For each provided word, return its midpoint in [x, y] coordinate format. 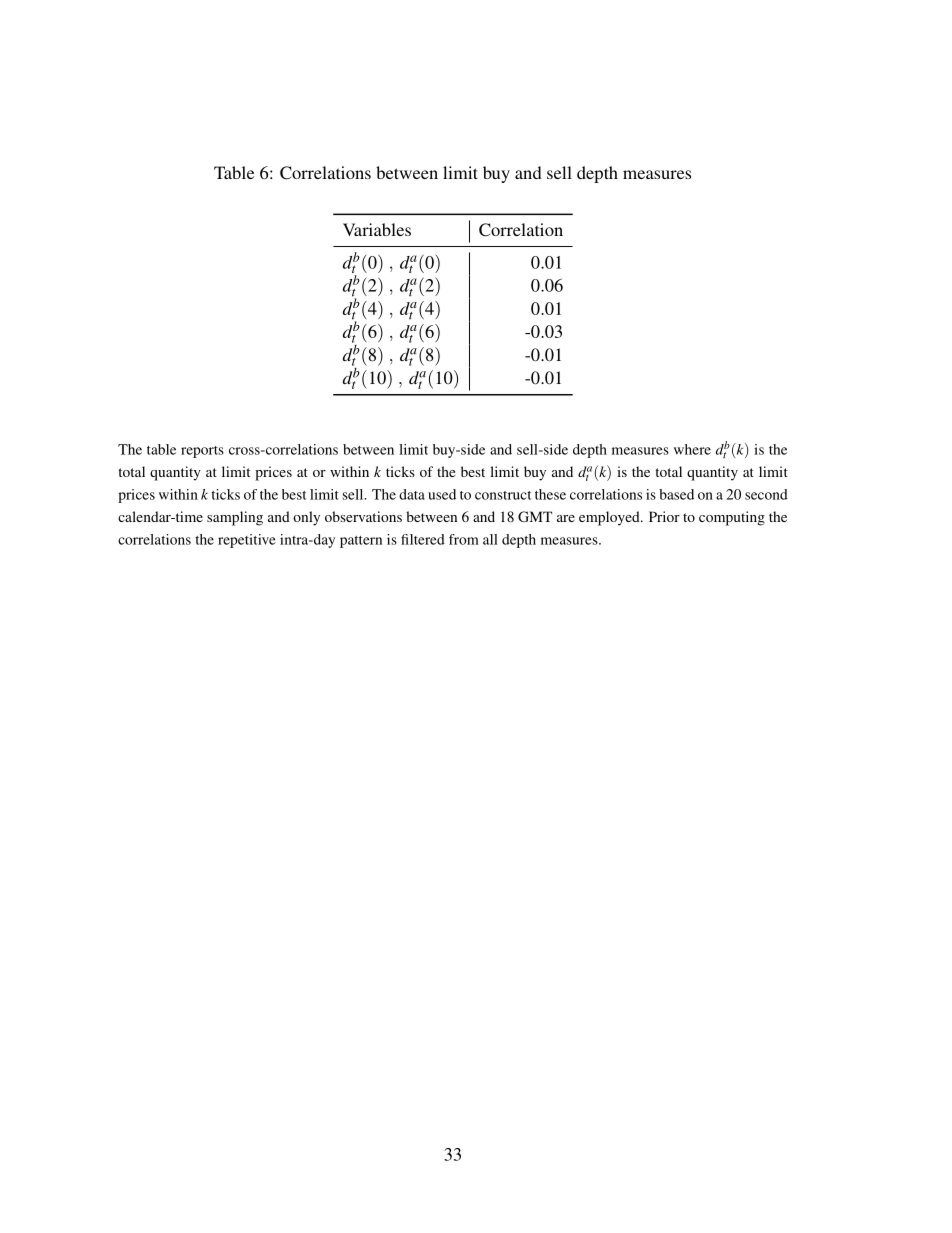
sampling [235, 518]
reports [202, 452]
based [676, 494]
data [412, 494]
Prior [664, 516]
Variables [377, 229]
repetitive [247, 541]
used [442, 494]
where [692, 449]
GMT [535, 516]
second [766, 494]
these [550, 494]
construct [503, 495]
